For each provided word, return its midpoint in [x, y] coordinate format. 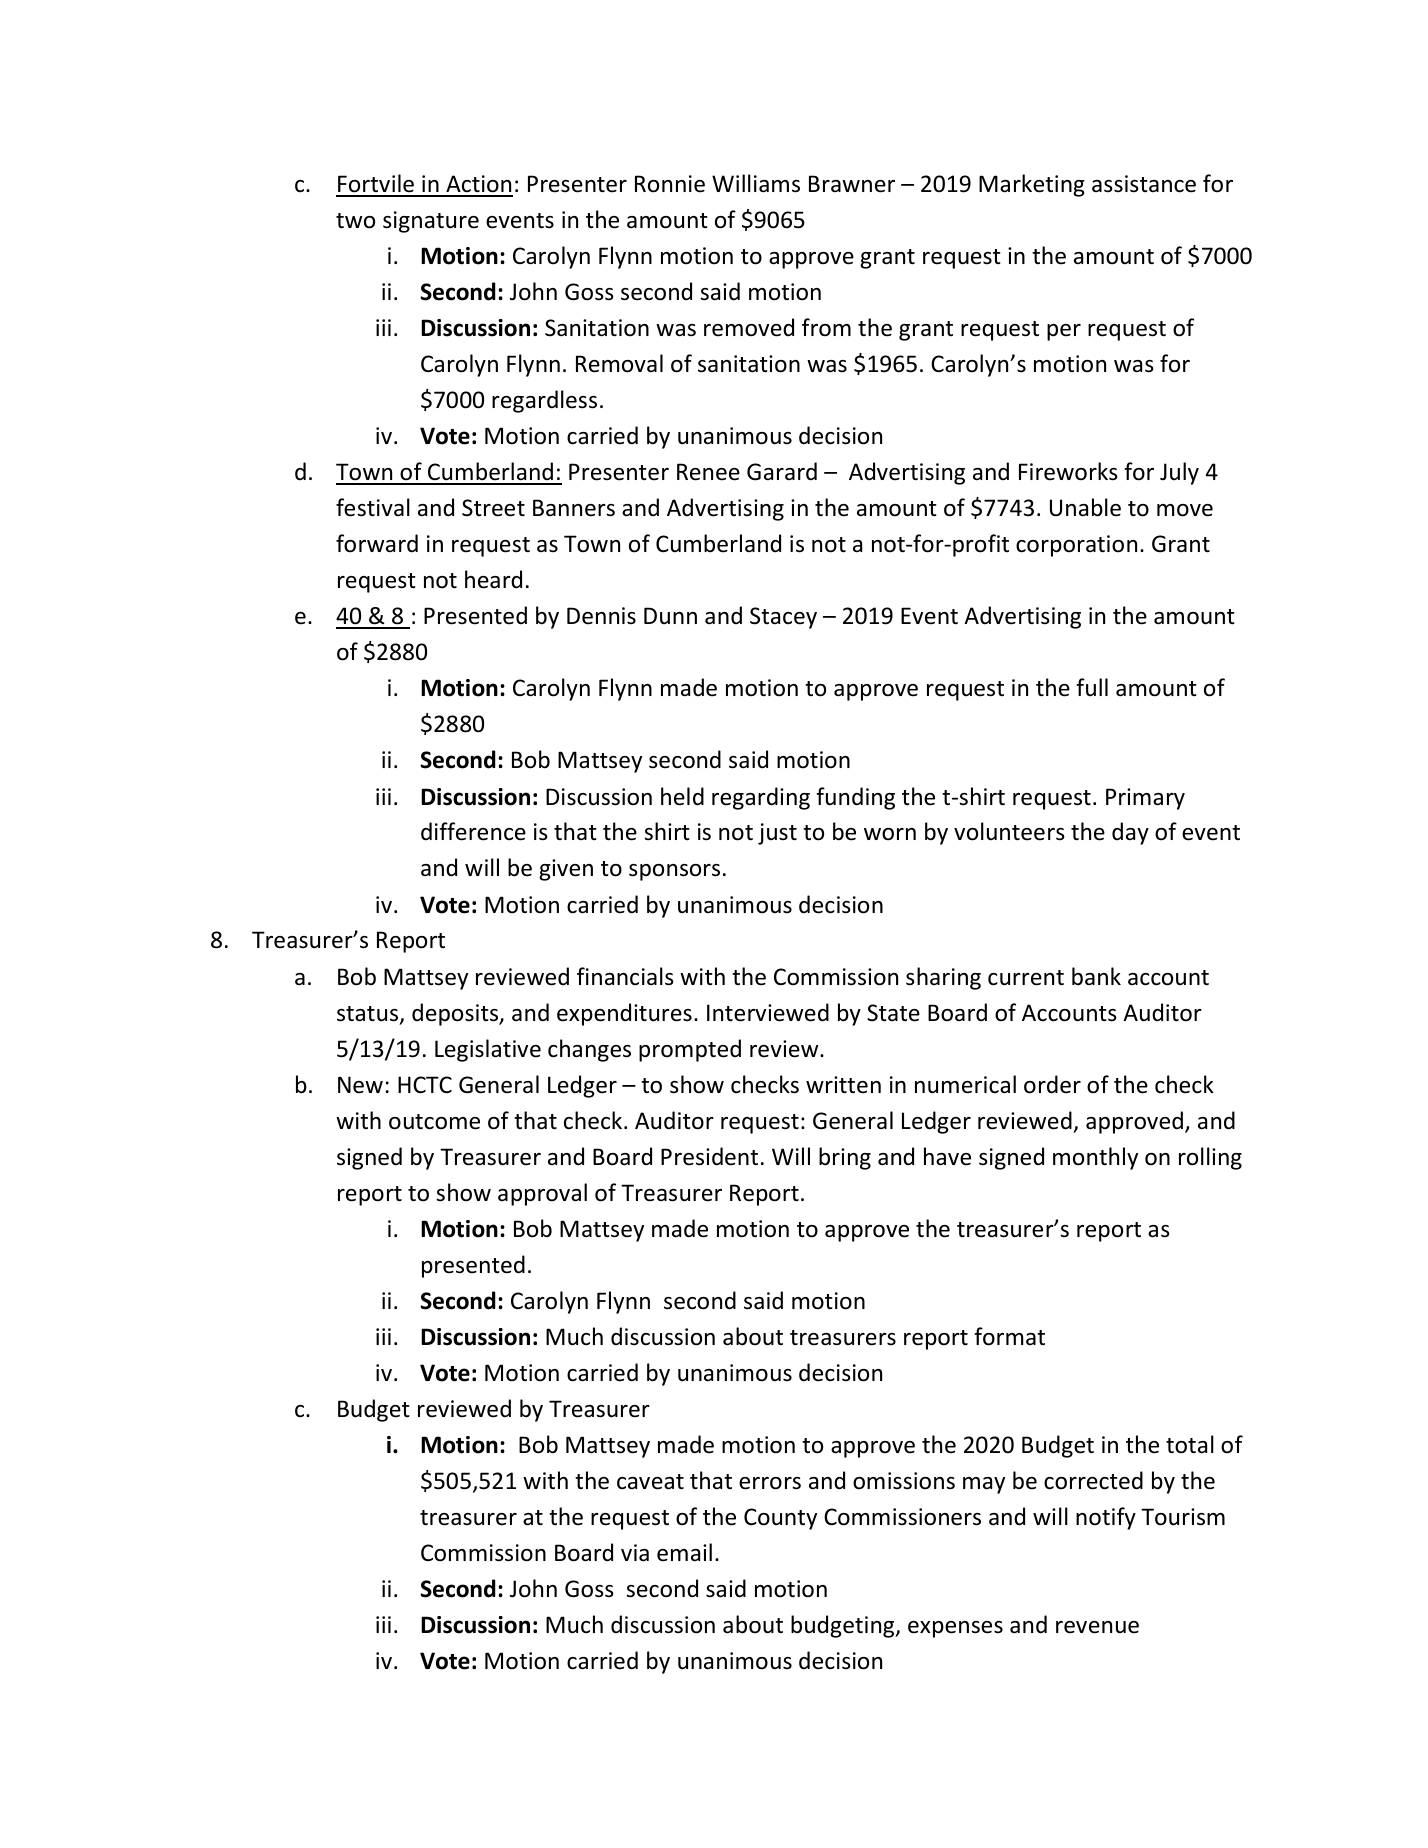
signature [431, 222]
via [635, 1553]
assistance [1144, 184]
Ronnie [670, 184]
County [780, 1519]
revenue [1097, 1627]
